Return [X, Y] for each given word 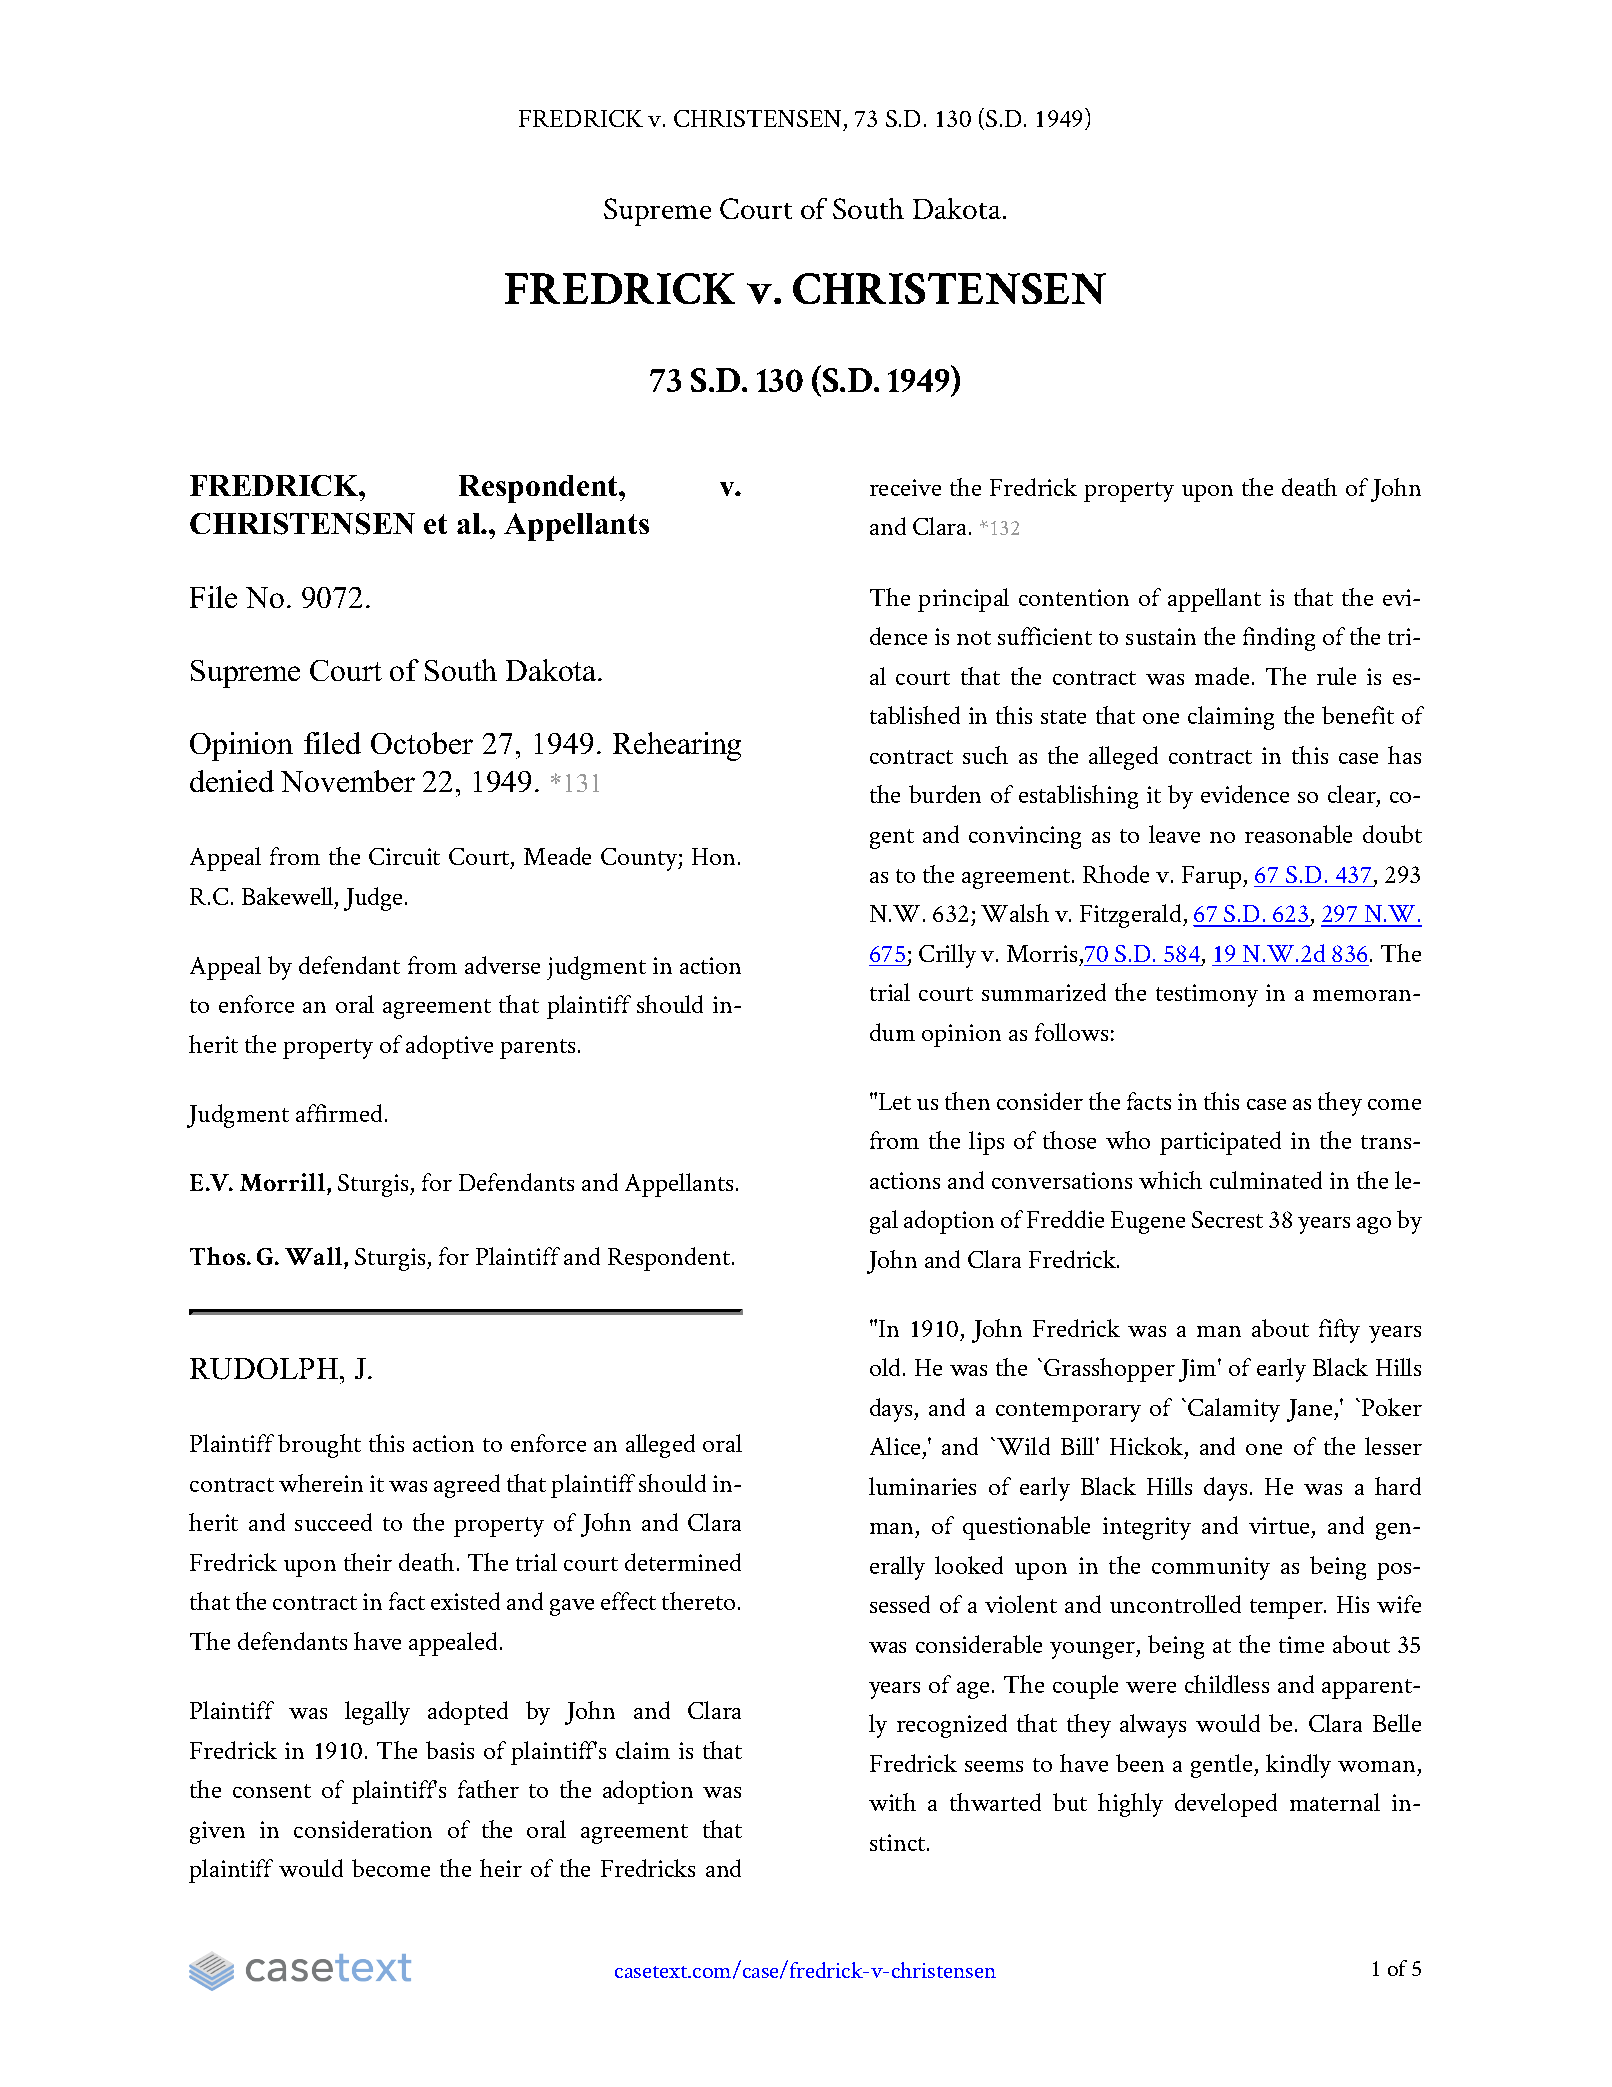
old [887, 1367]
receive [905, 487]
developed [1226, 1805]
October [422, 743]
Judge [373, 899]
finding [1279, 639]
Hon [715, 856]
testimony [1207, 995]
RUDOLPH [265, 1369]
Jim [1199, 1370]
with [892, 1802]
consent [272, 1791]
